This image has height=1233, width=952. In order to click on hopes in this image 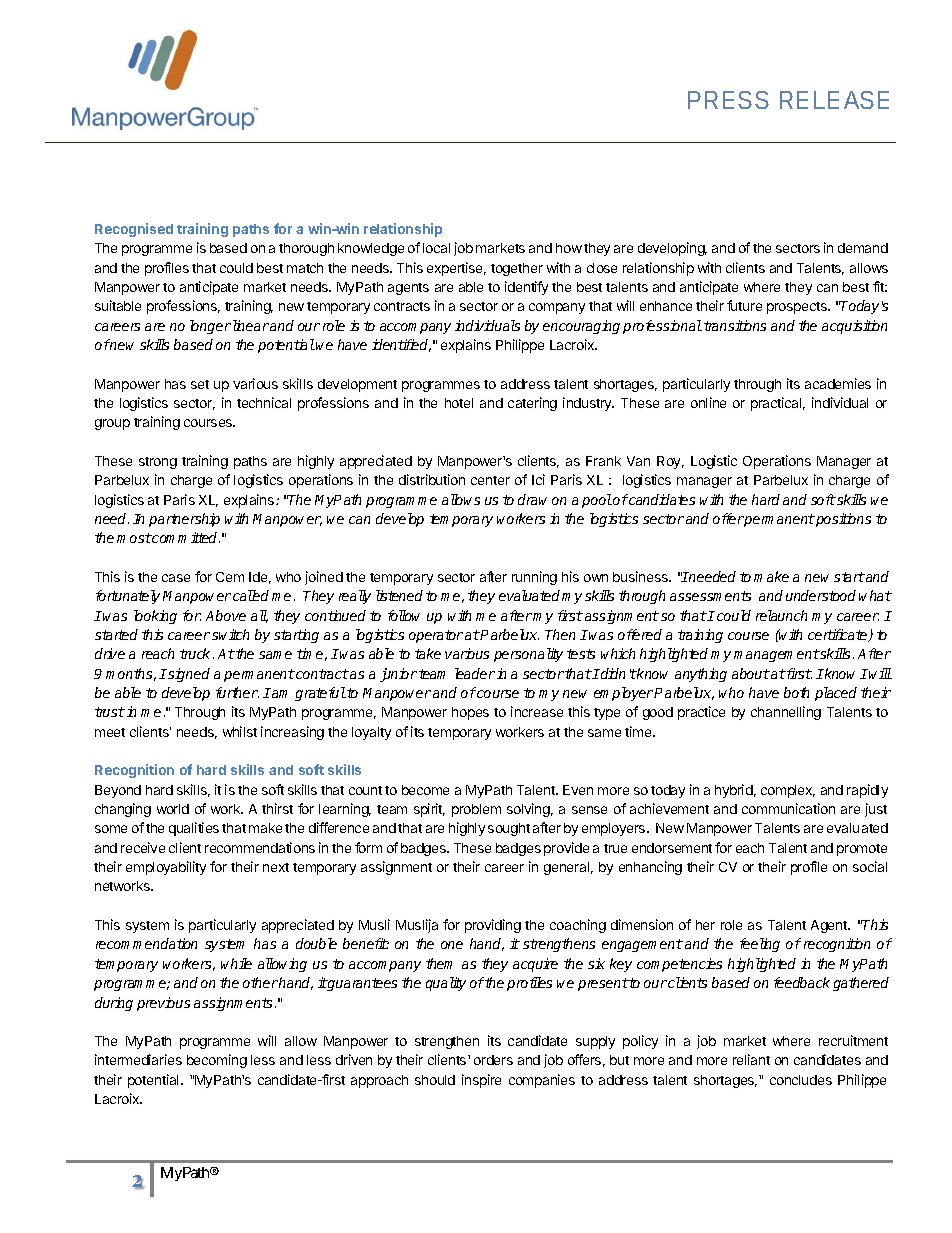, I will do `click(470, 713)`.
